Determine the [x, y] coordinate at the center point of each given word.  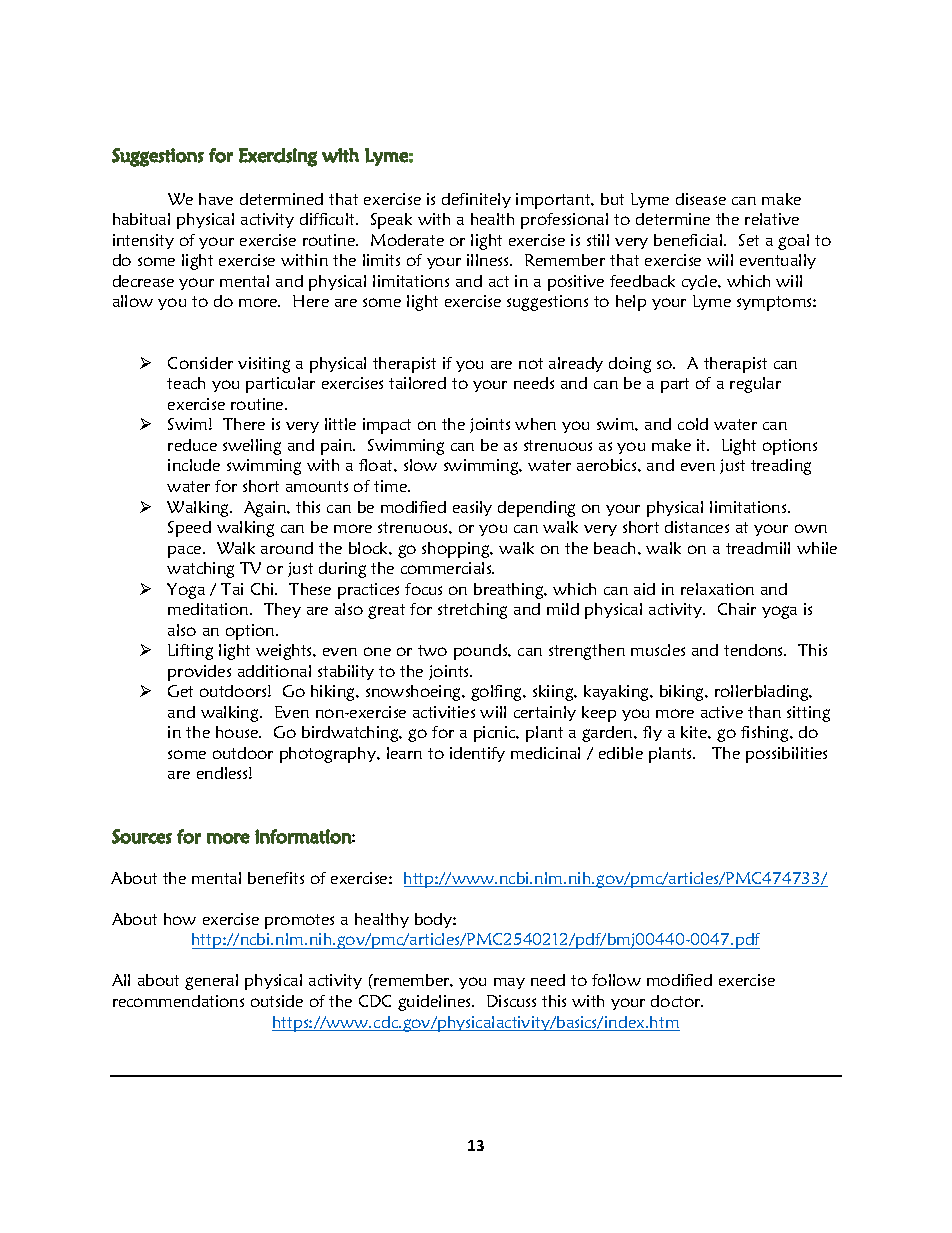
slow [420, 465]
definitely [476, 200]
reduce [192, 445]
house [238, 732]
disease [701, 199]
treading [781, 467]
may [509, 983]
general [211, 982]
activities [444, 712]
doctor [677, 1001]
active [722, 712]
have [216, 199]
